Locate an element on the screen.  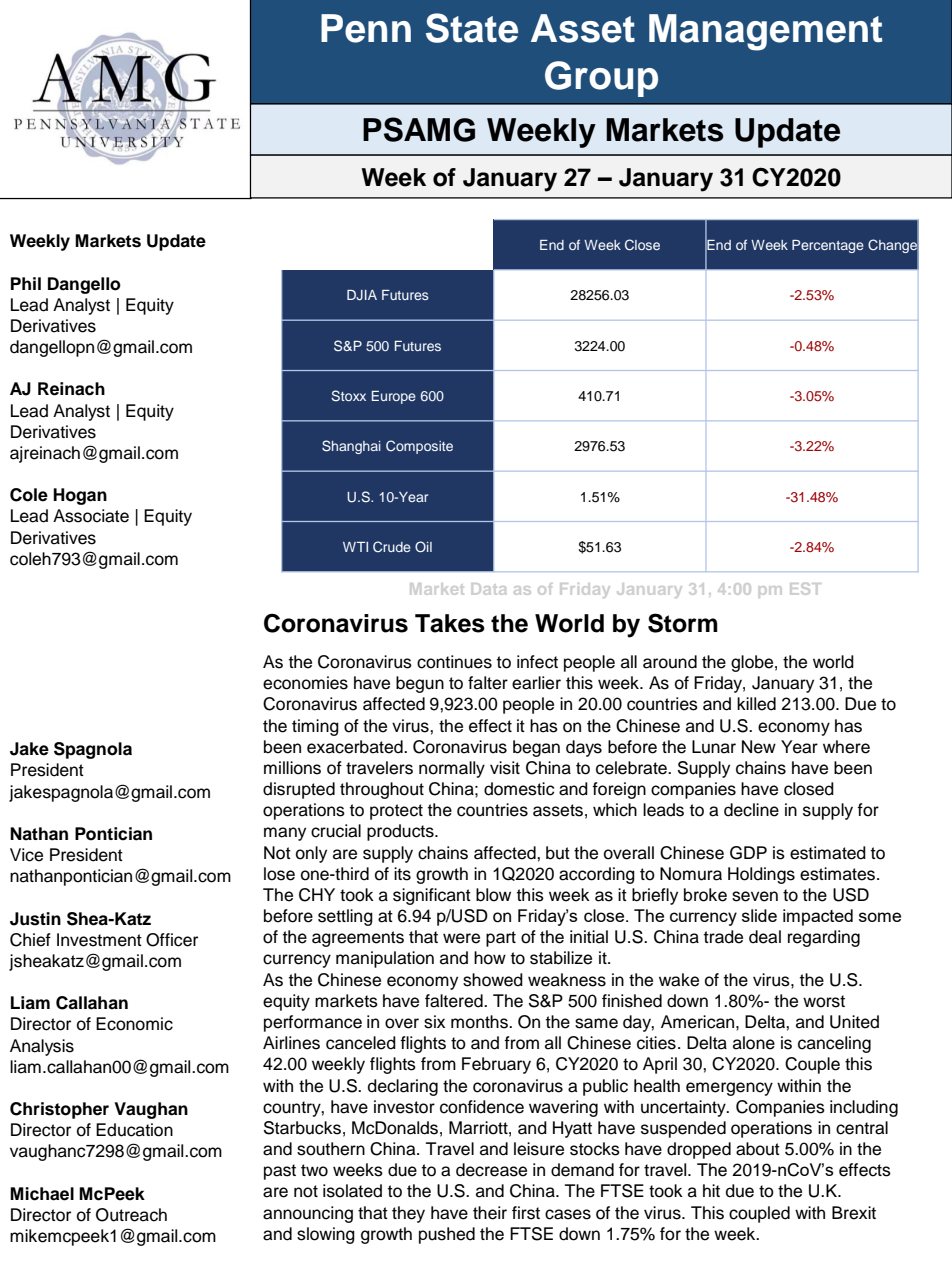
Management is located at coordinates (766, 32).
